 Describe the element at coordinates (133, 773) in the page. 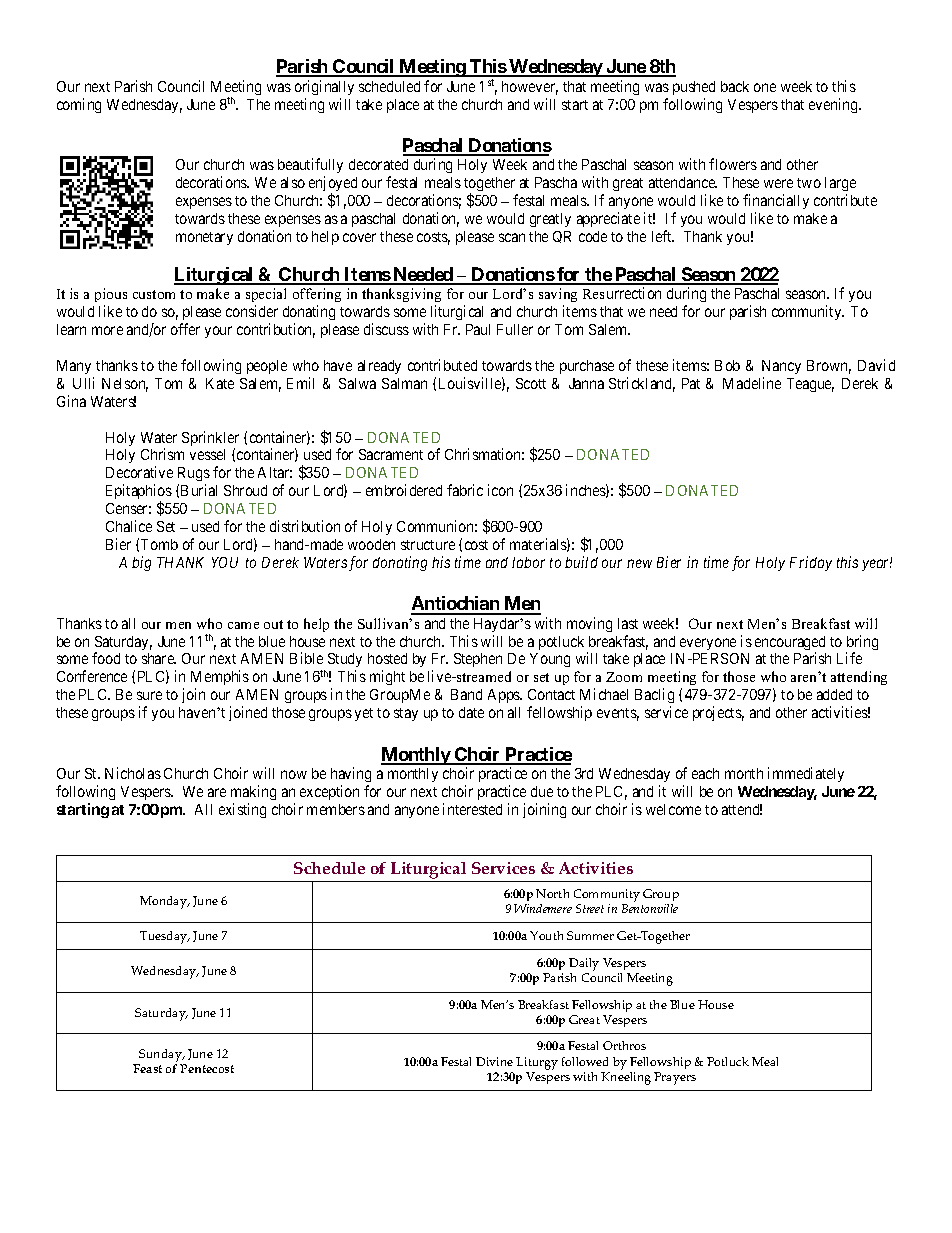

I see `Nicholas` at that location.
